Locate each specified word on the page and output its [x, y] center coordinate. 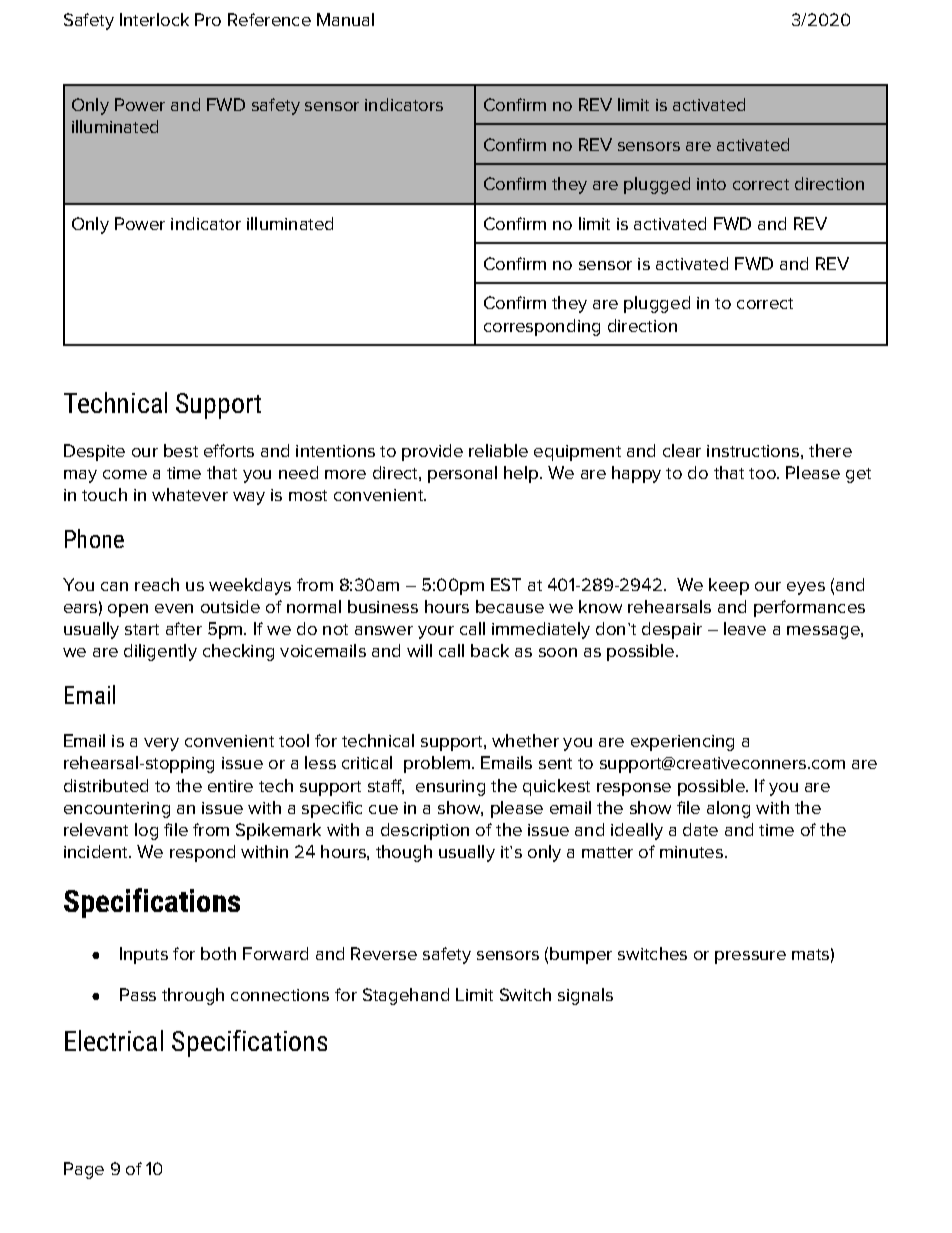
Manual [345, 19]
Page [84, 1170]
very [161, 744]
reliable [498, 450]
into [711, 184]
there [830, 450]
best [181, 450]
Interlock [154, 19]
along [728, 809]
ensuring [450, 788]
